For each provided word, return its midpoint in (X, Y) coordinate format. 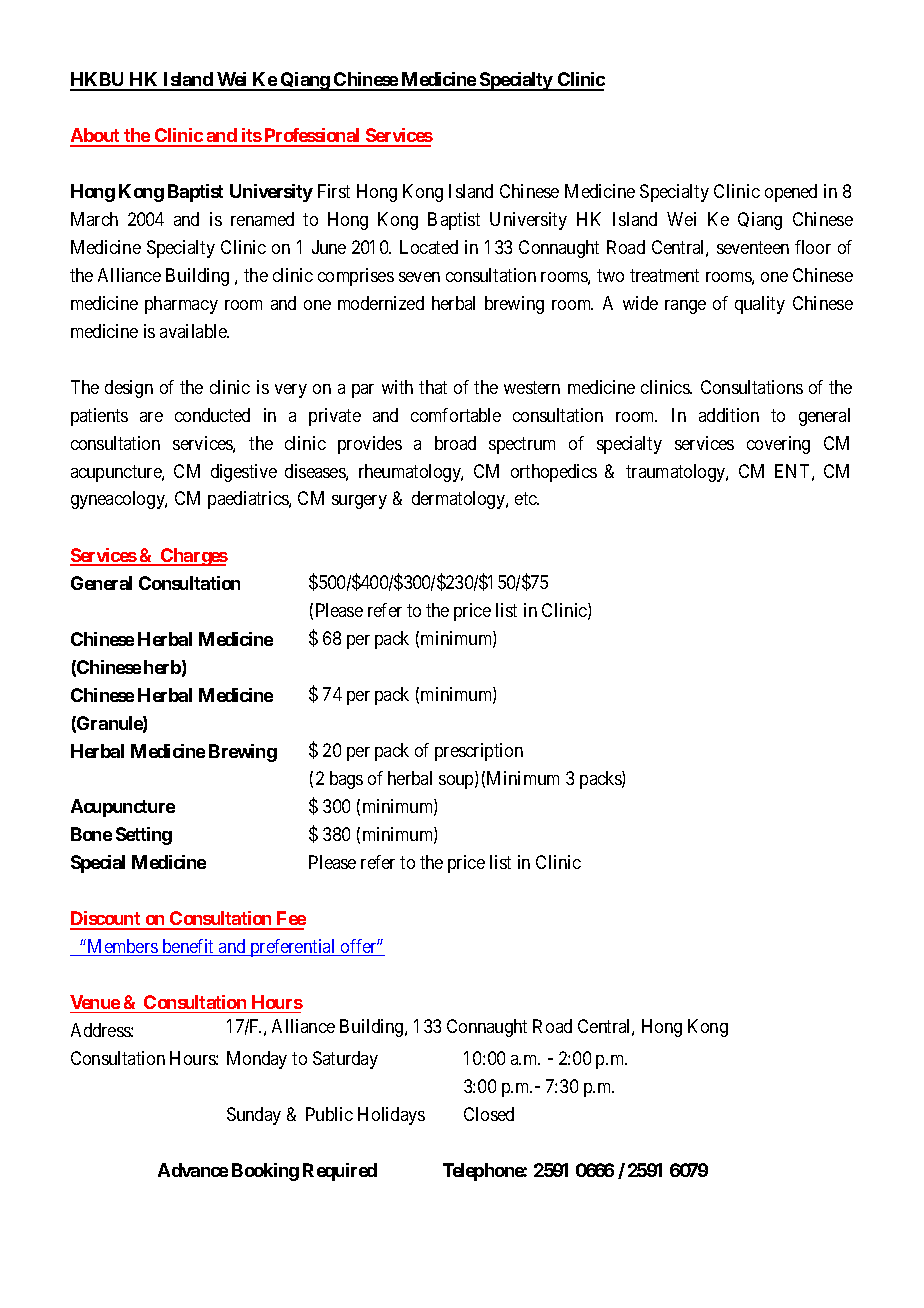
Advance (193, 1170)
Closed (489, 1114)
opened (791, 193)
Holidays (391, 1116)
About (96, 137)
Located (429, 247)
